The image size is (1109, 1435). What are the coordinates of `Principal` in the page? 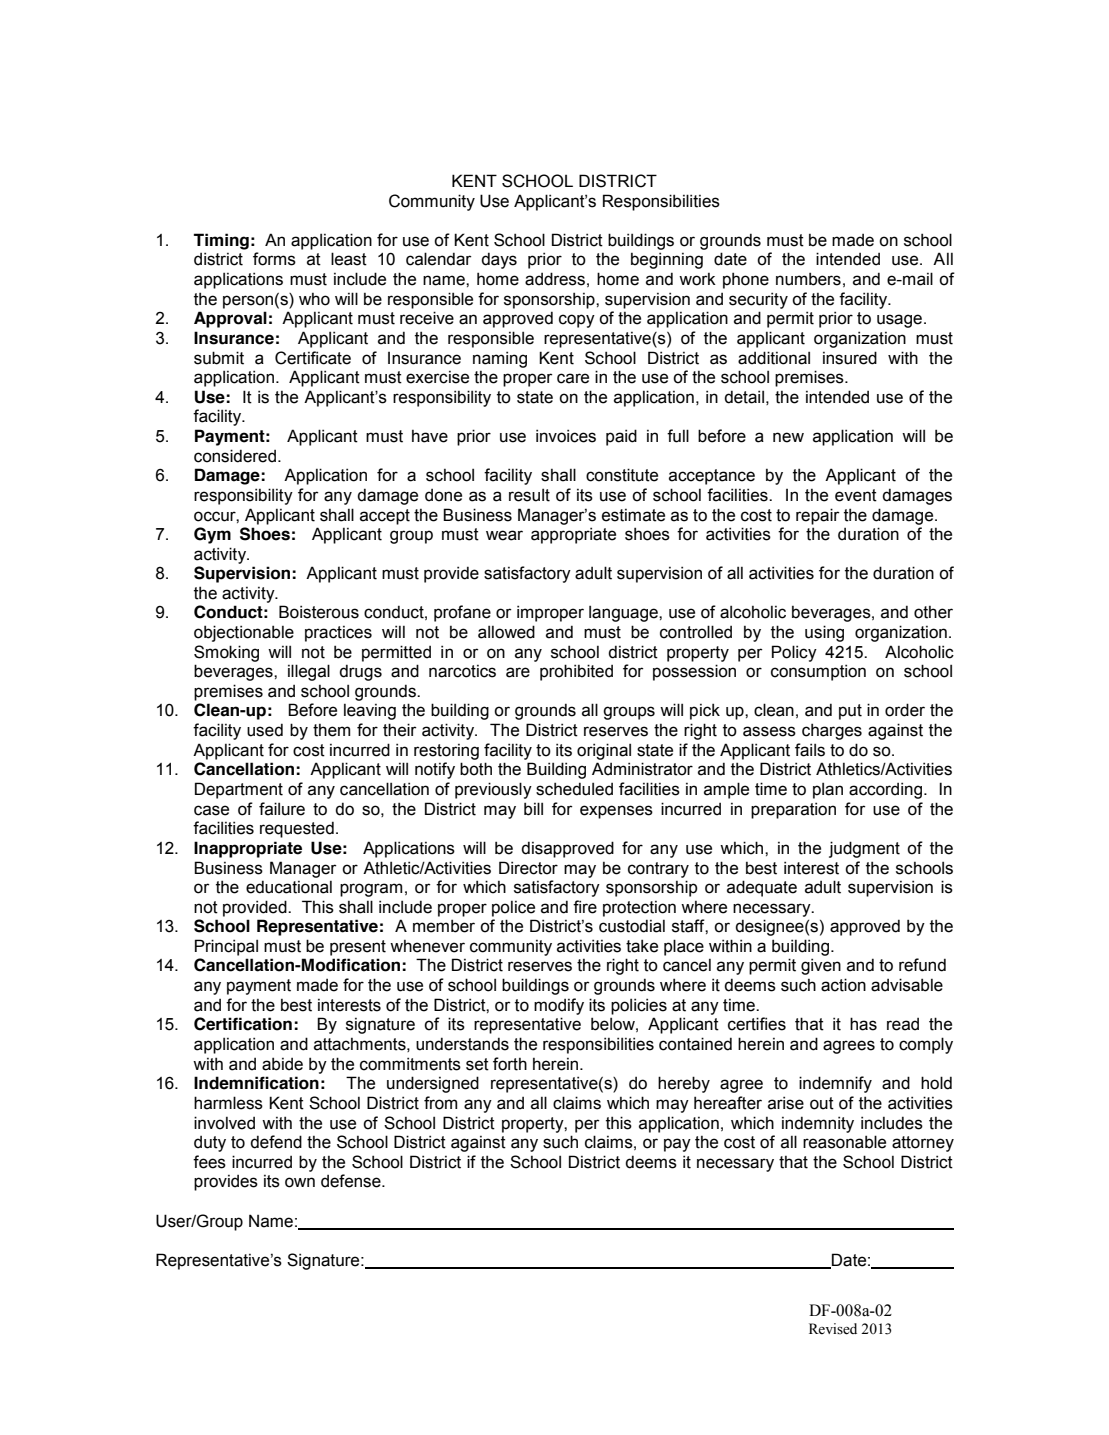 It's located at (226, 947).
